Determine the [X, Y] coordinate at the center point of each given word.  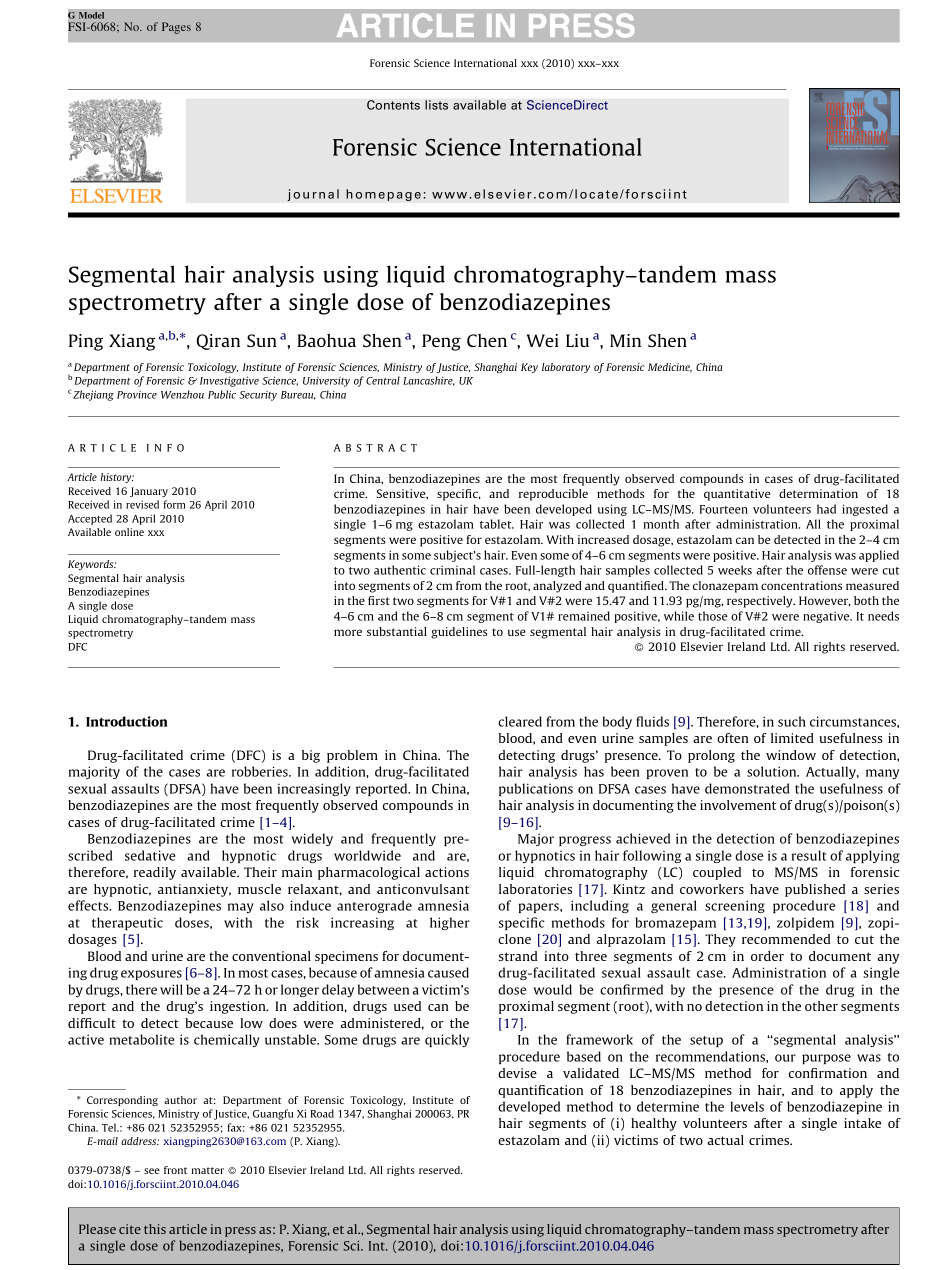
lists [436, 105]
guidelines [459, 633]
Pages [176, 28]
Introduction [127, 721]
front [175, 1170]
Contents [393, 105]
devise [517, 1073]
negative [827, 617]
